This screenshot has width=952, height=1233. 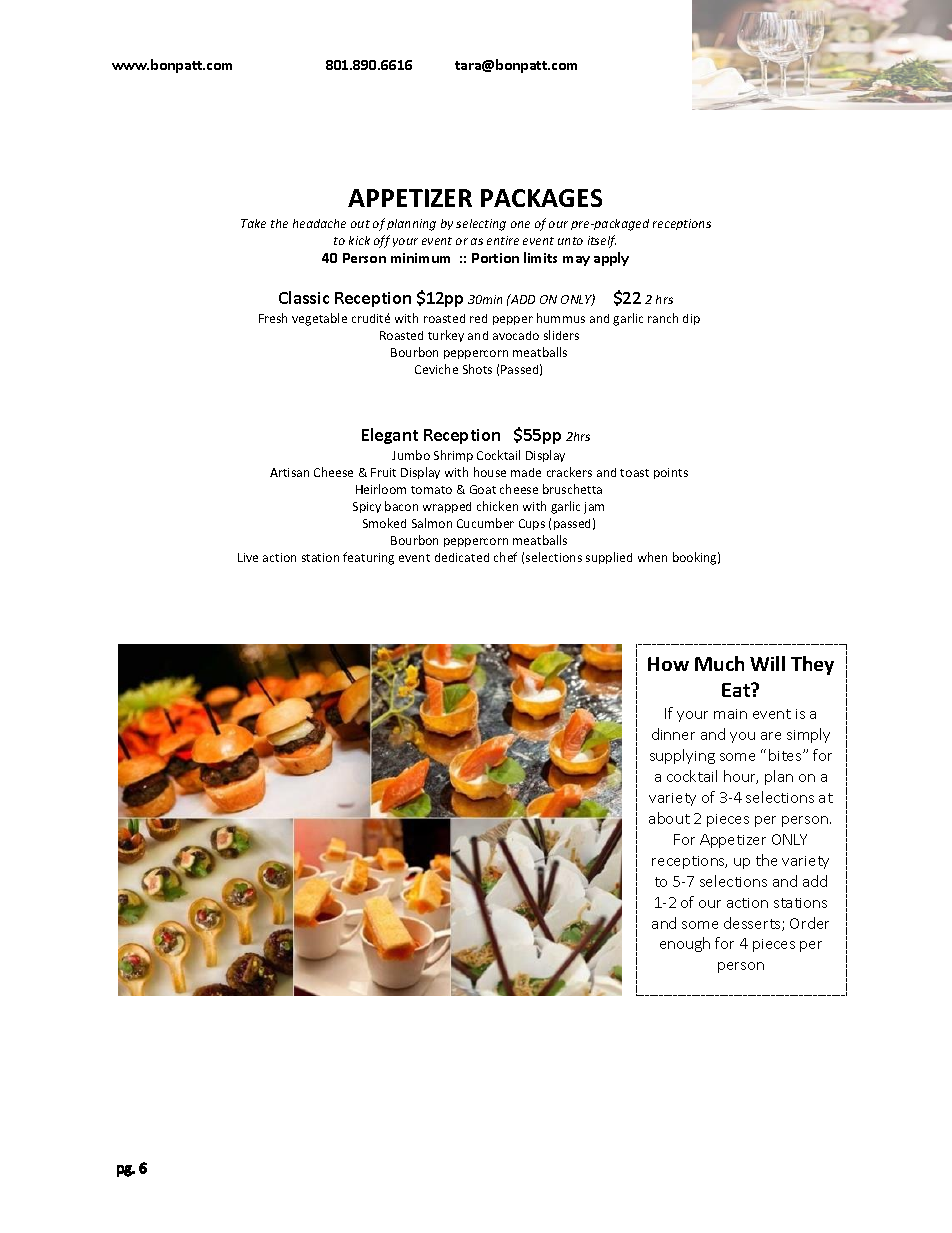 What do you see at coordinates (809, 923) in the screenshot?
I see `Order` at bounding box center [809, 923].
